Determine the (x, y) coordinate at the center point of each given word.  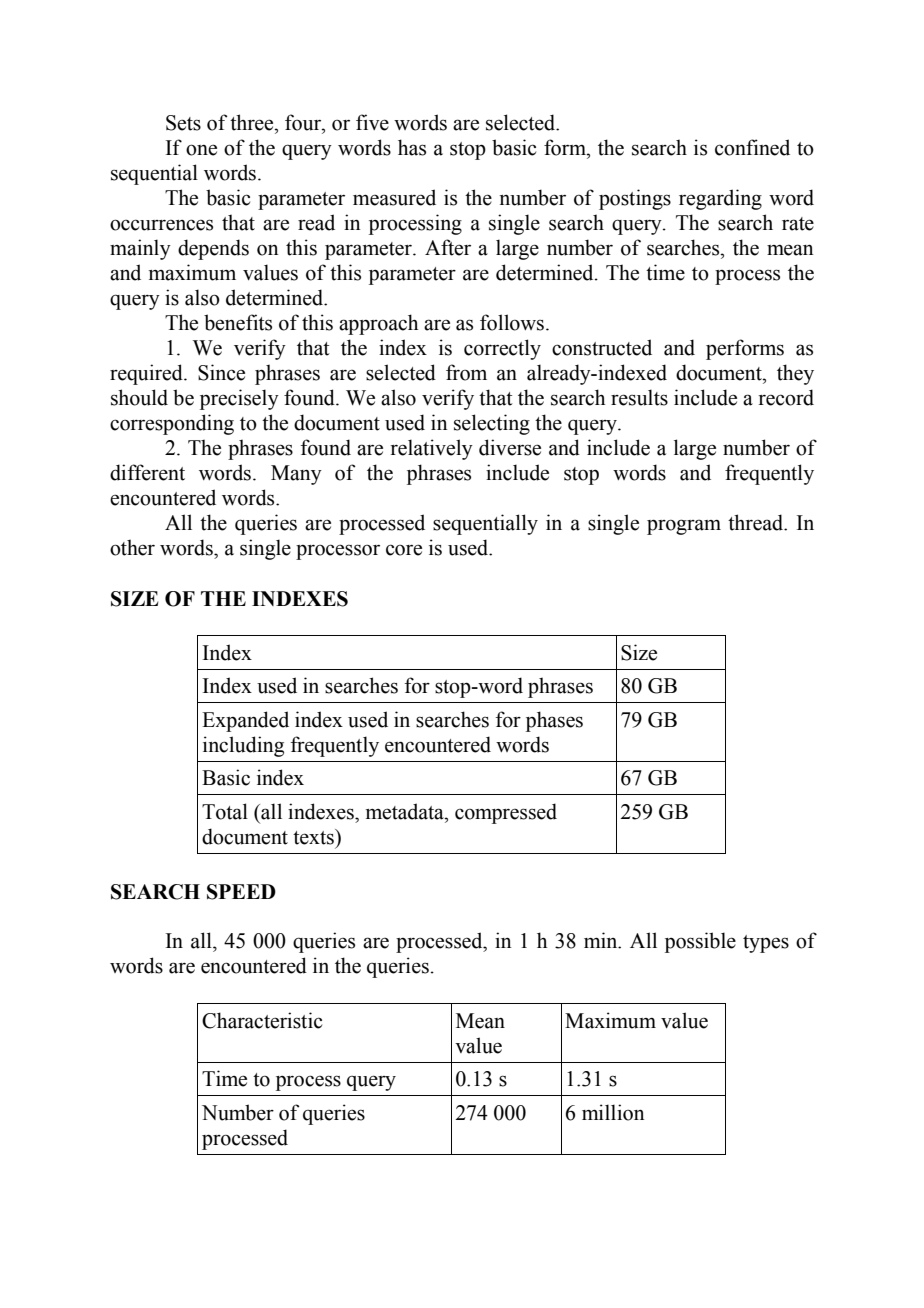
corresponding (172, 424)
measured (394, 197)
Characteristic (262, 1020)
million (613, 1112)
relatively (432, 449)
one (201, 150)
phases (554, 721)
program (684, 527)
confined (752, 147)
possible (700, 942)
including (243, 746)
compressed (506, 813)
